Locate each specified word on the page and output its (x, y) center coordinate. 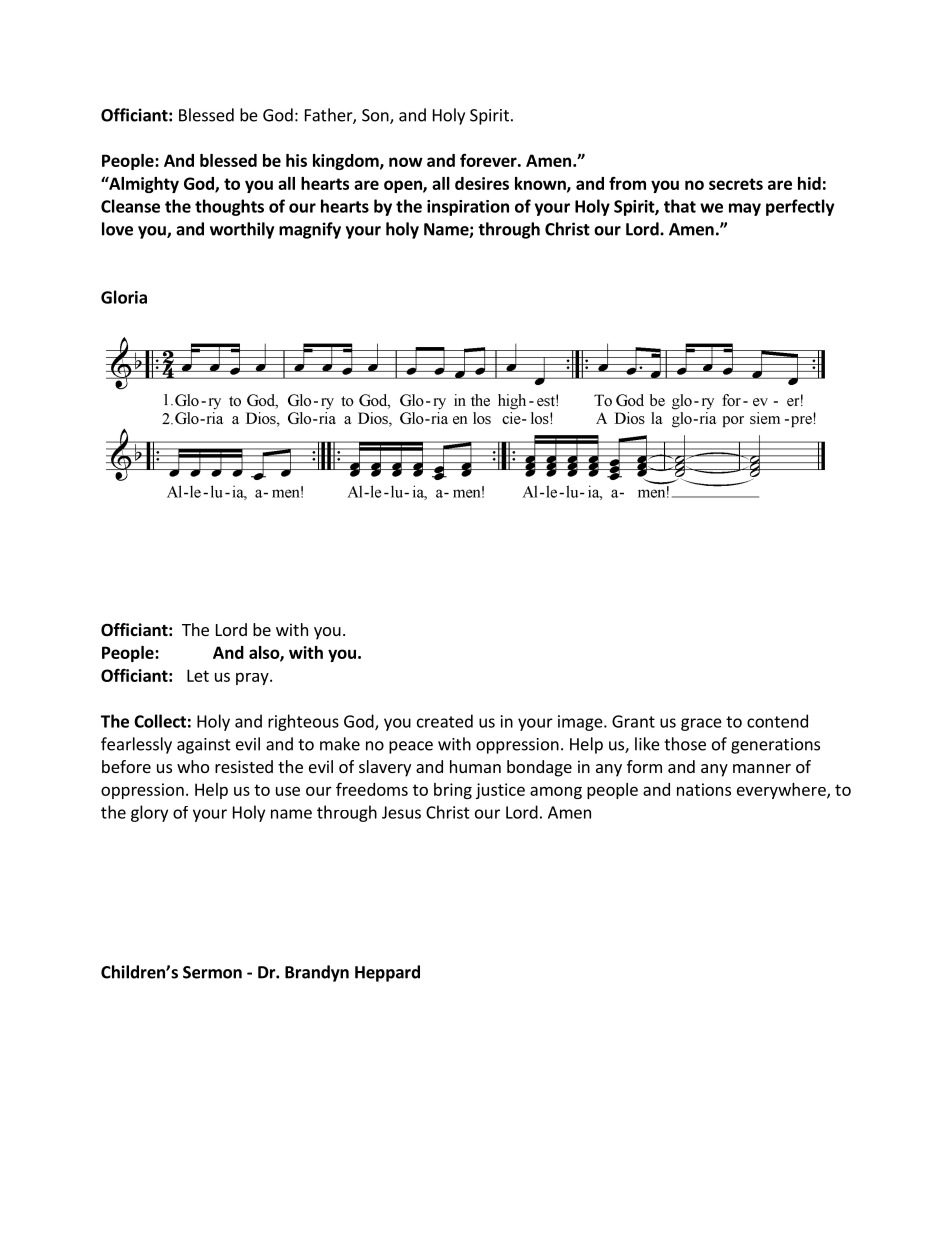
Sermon (212, 972)
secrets (736, 184)
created (445, 721)
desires (482, 183)
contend (777, 721)
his (296, 160)
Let (198, 675)
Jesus (401, 812)
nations (704, 789)
